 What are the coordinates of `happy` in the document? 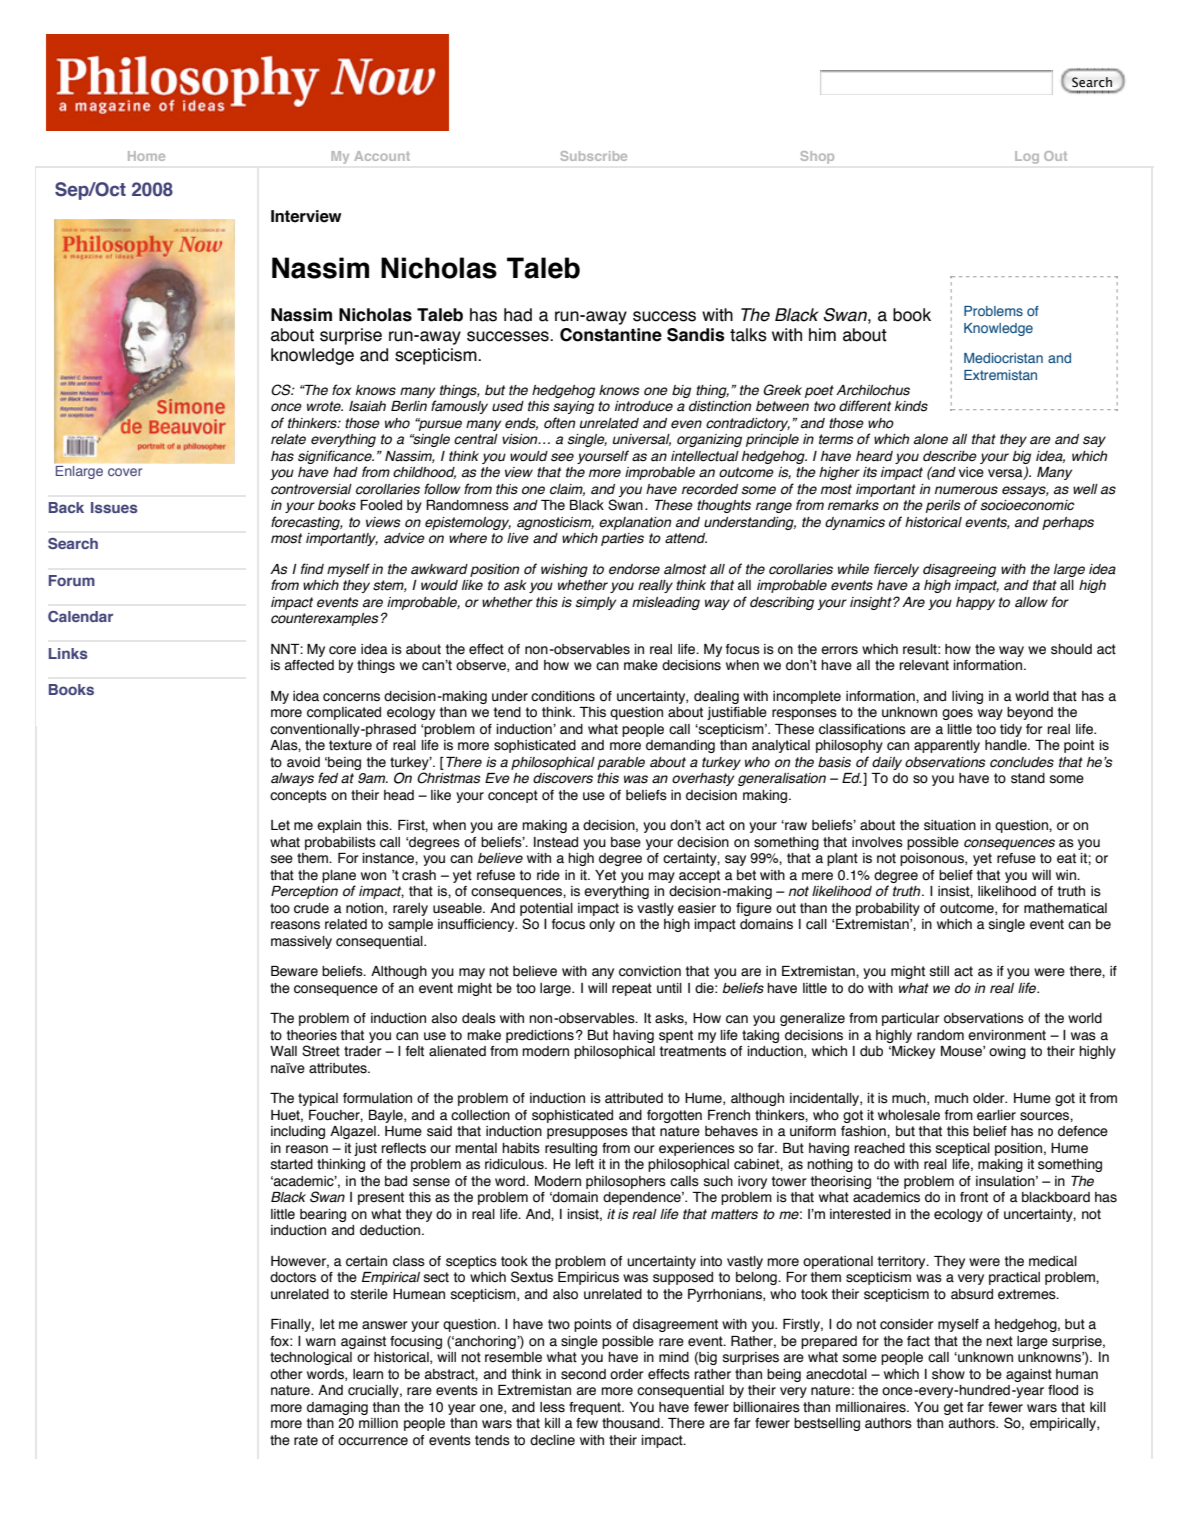 It's located at (975, 603).
